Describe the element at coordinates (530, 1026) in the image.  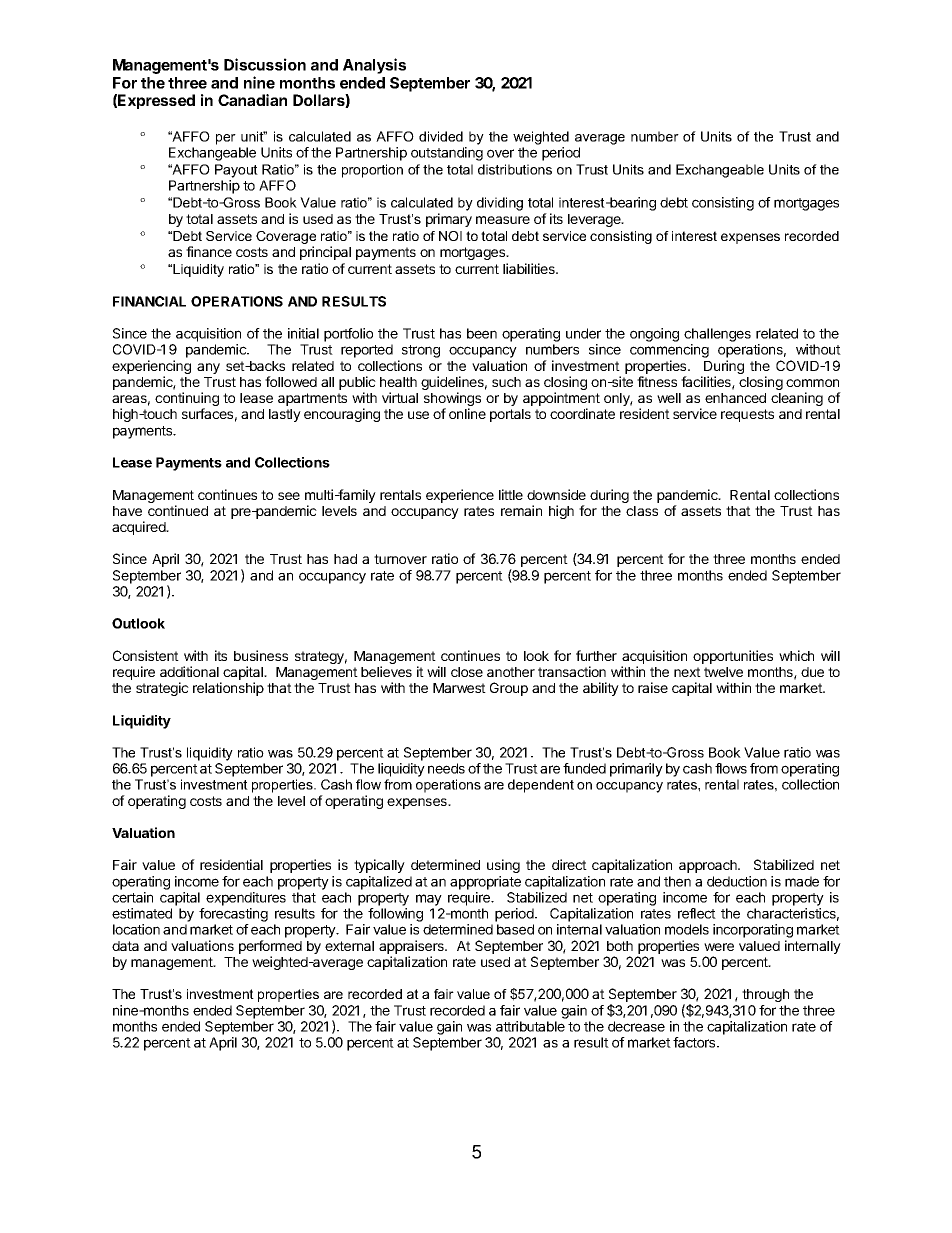
I see `attributable` at that location.
